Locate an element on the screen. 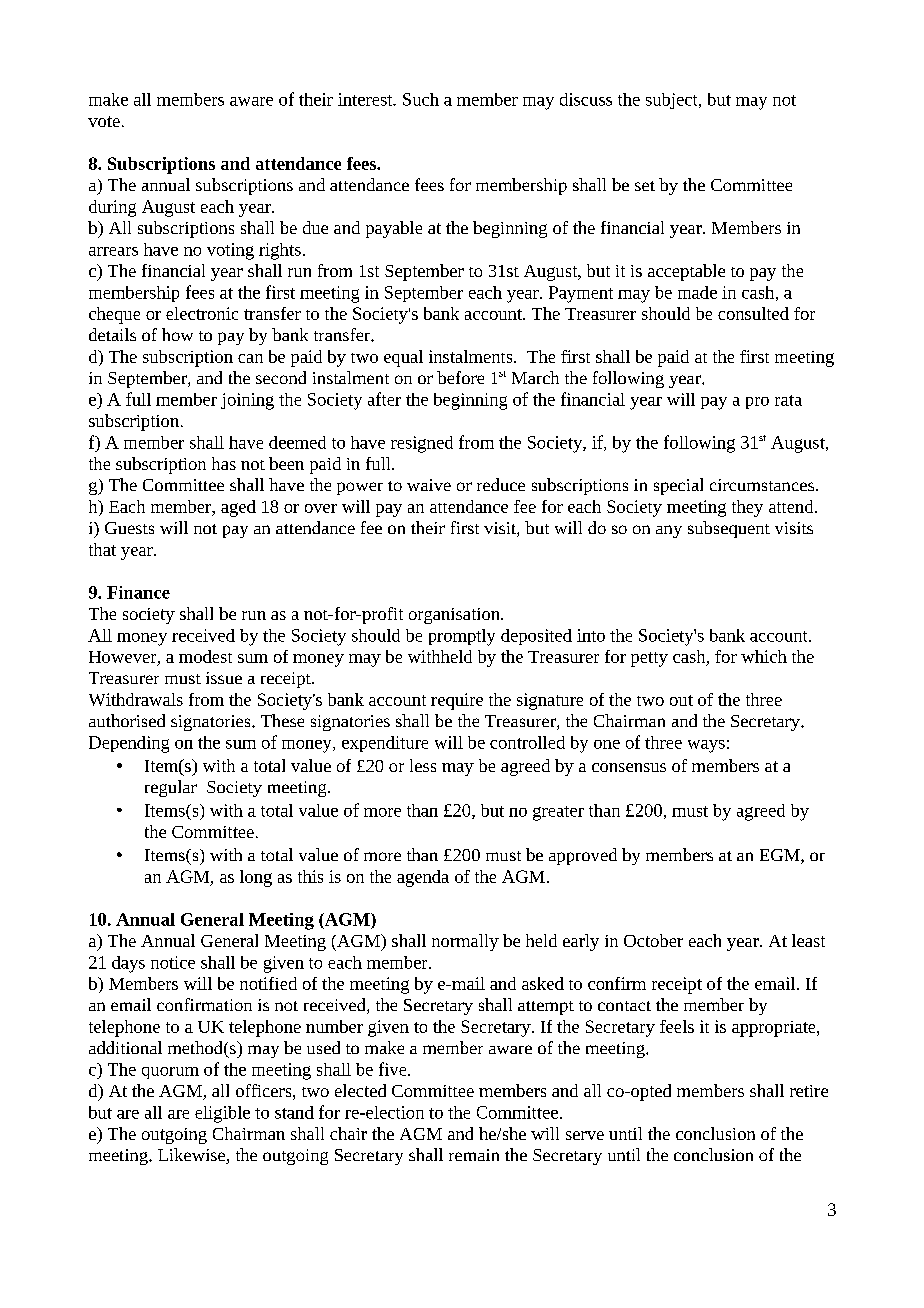  vote is located at coordinates (104, 121).
